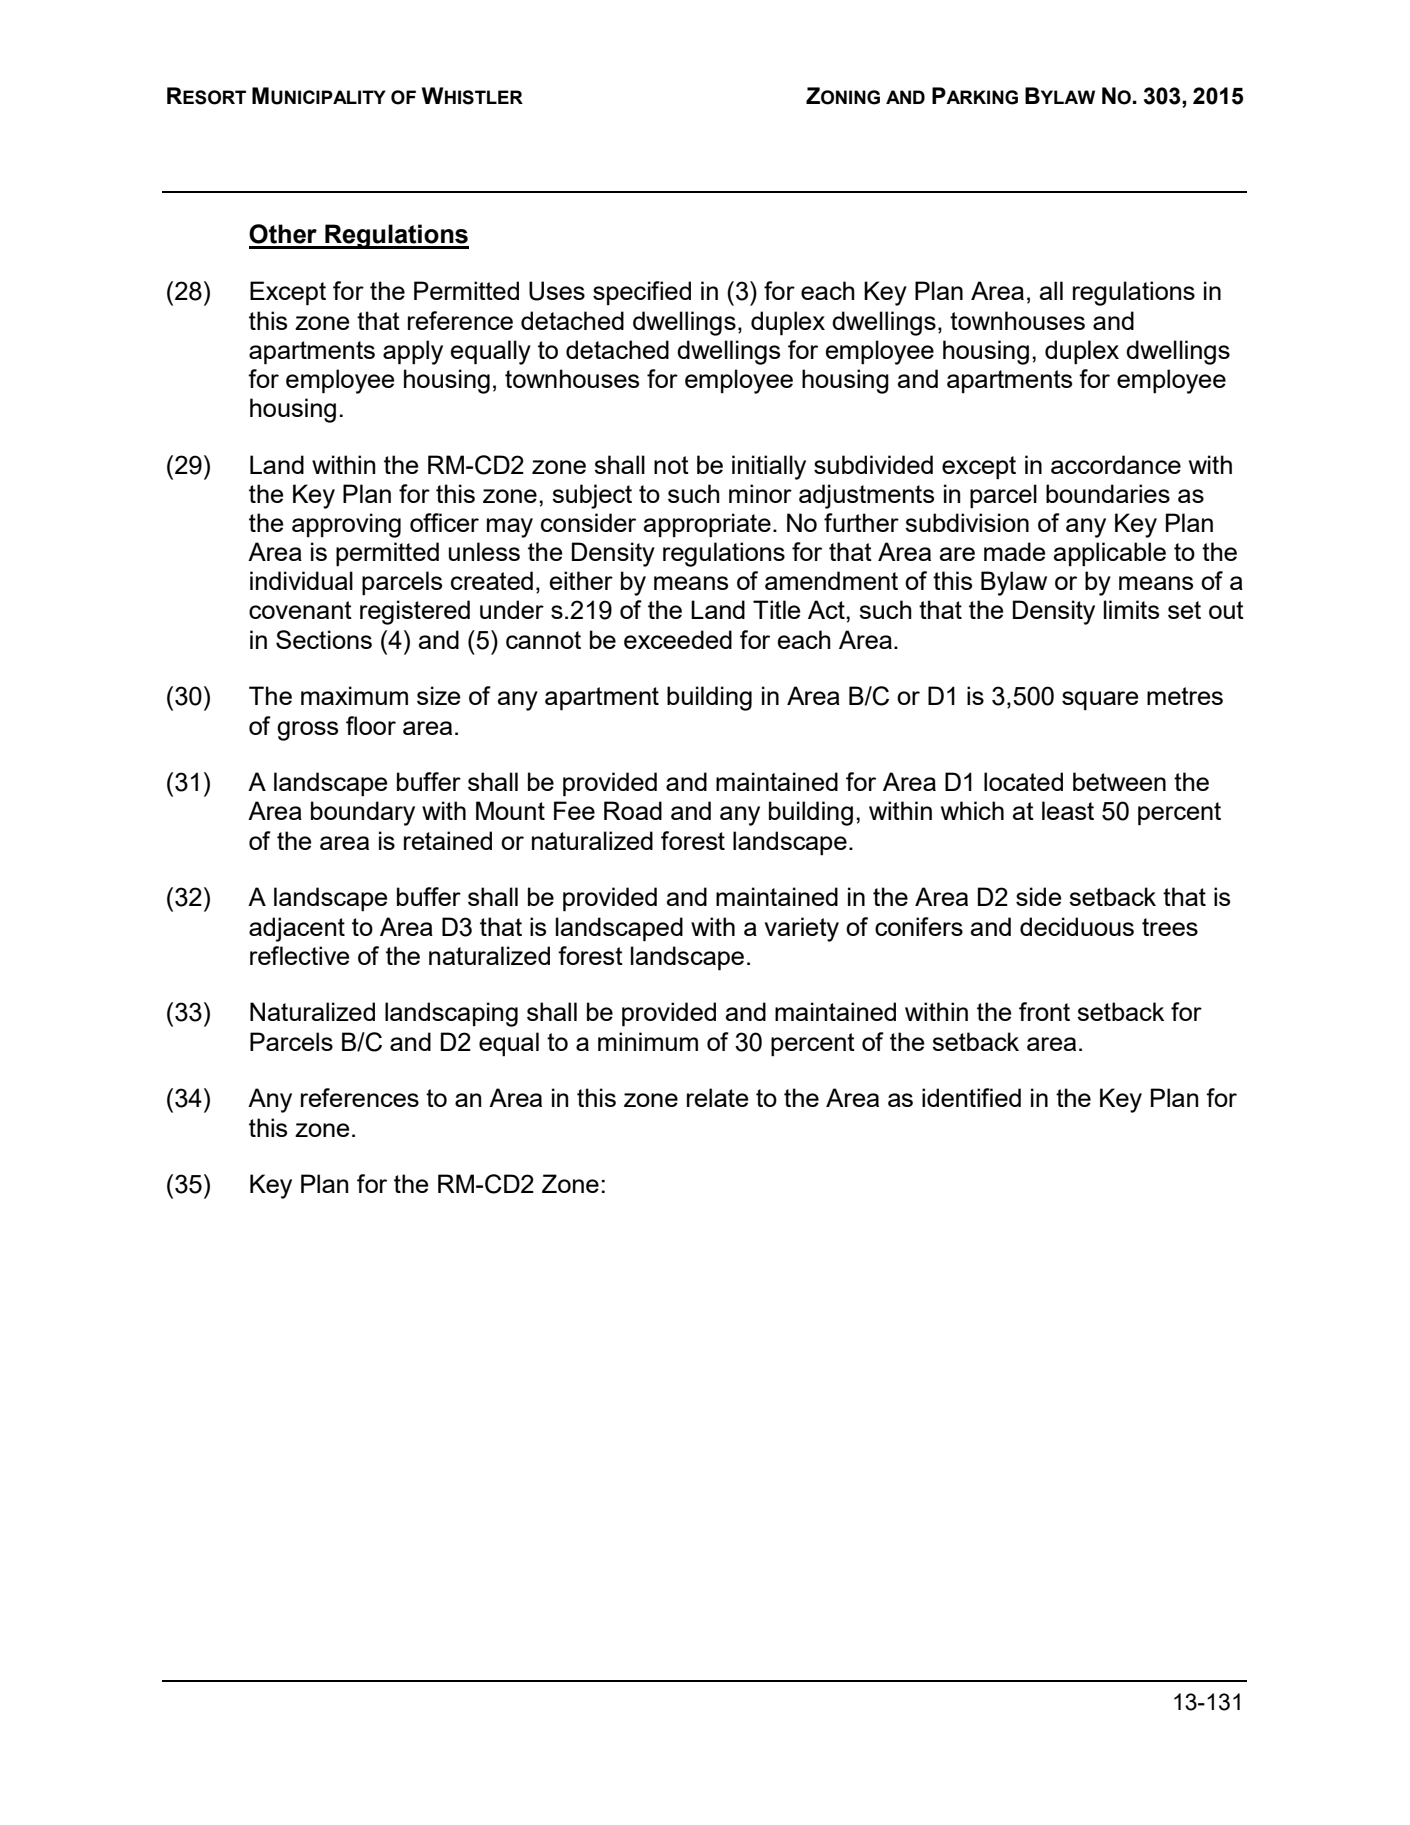 This image has width=1410, height=1825. Describe the element at coordinates (760, 493) in the image. I see `minor` at that location.
